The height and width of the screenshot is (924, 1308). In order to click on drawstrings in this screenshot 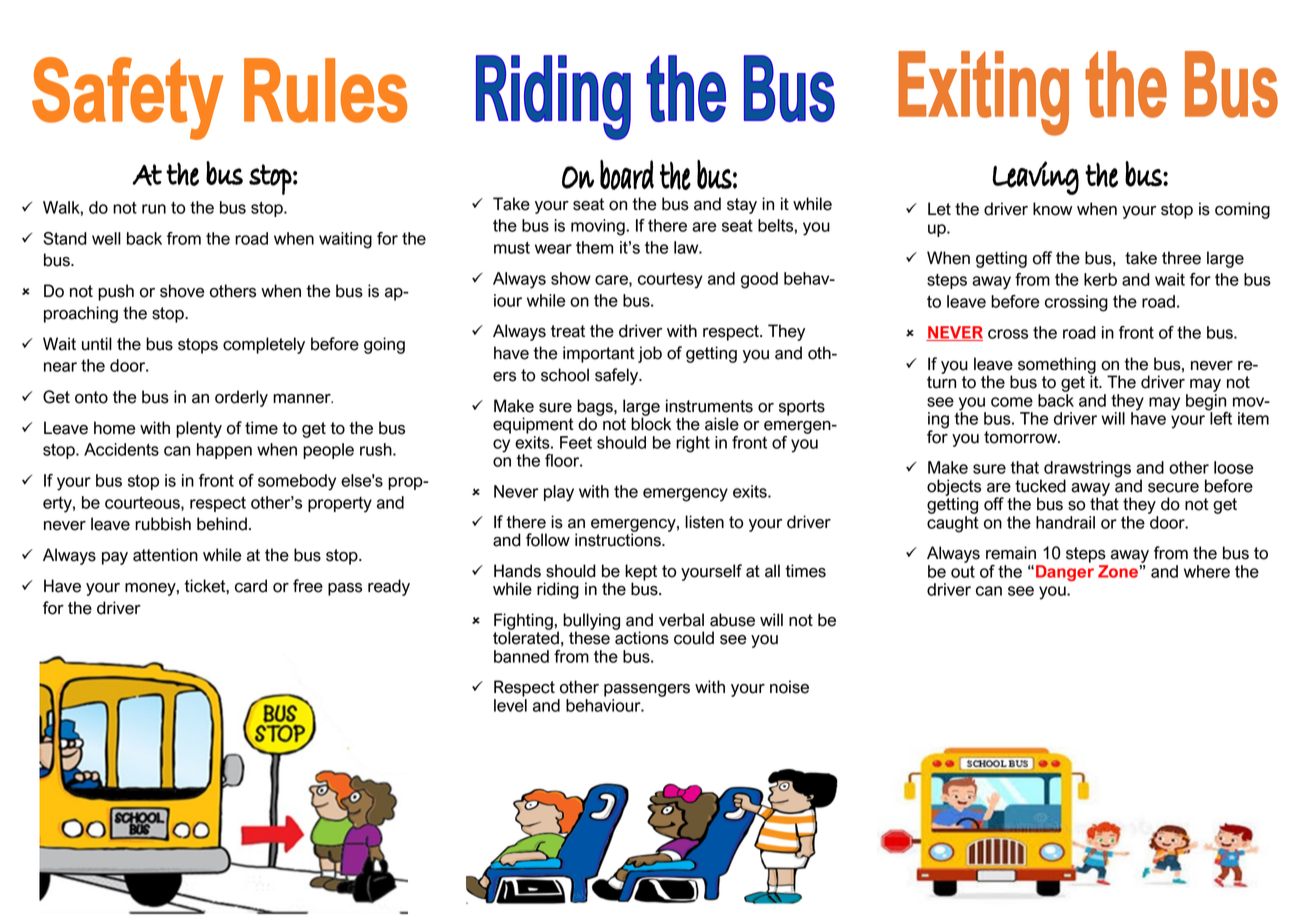, I will do `click(1087, 470)`.
